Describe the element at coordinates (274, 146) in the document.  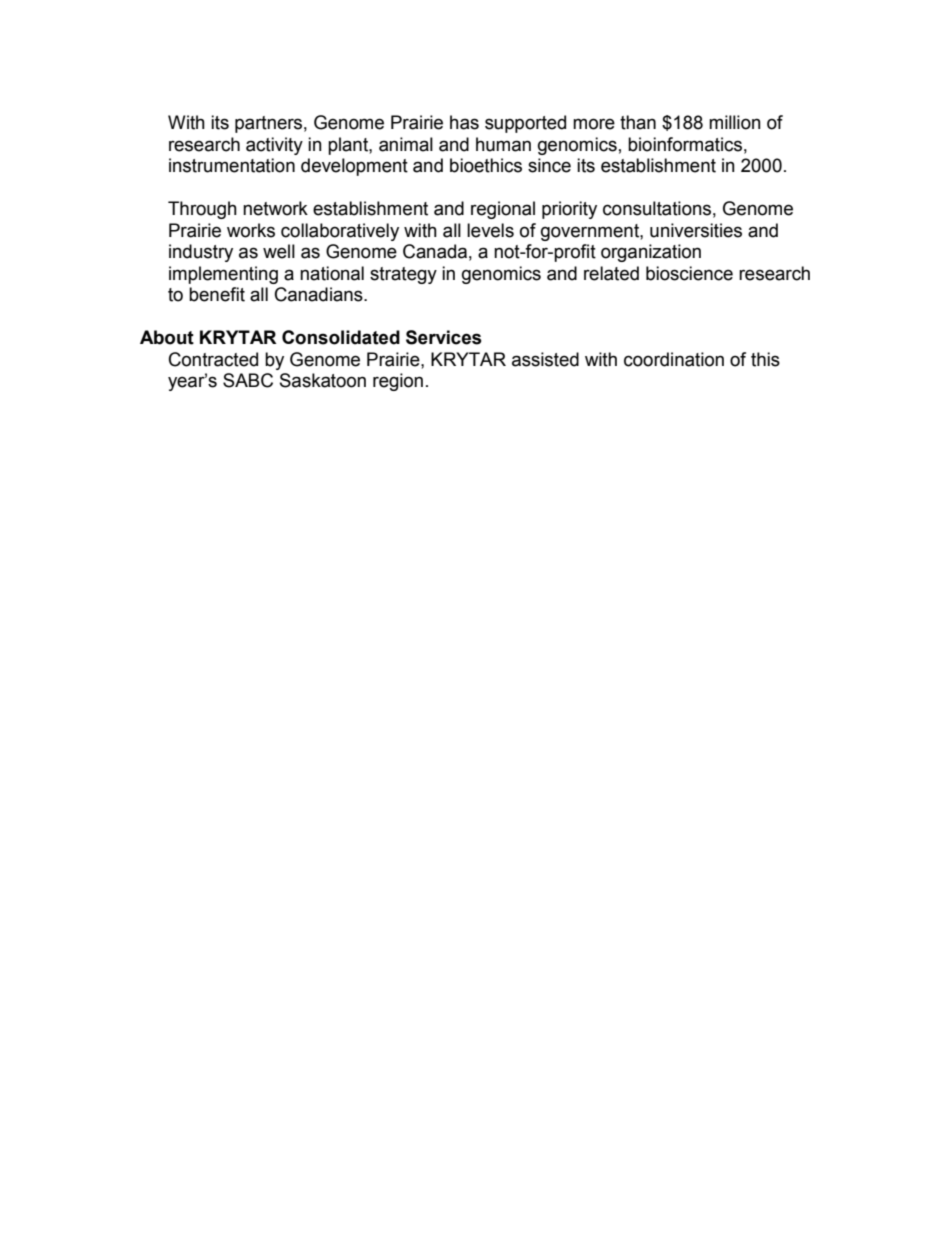
I see `activity` at that location.
